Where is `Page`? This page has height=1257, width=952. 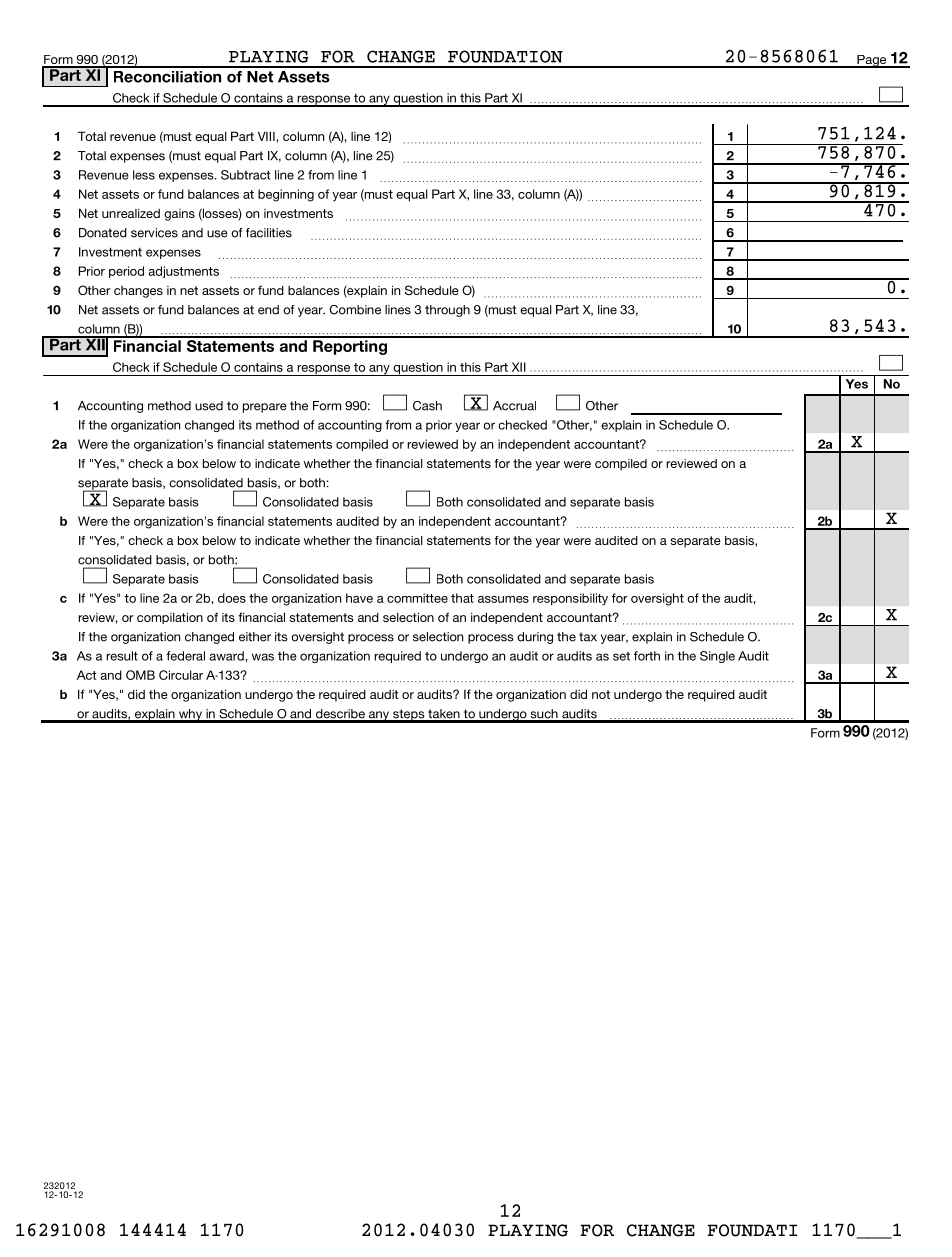 Page is located at coordinates (872, 61).
